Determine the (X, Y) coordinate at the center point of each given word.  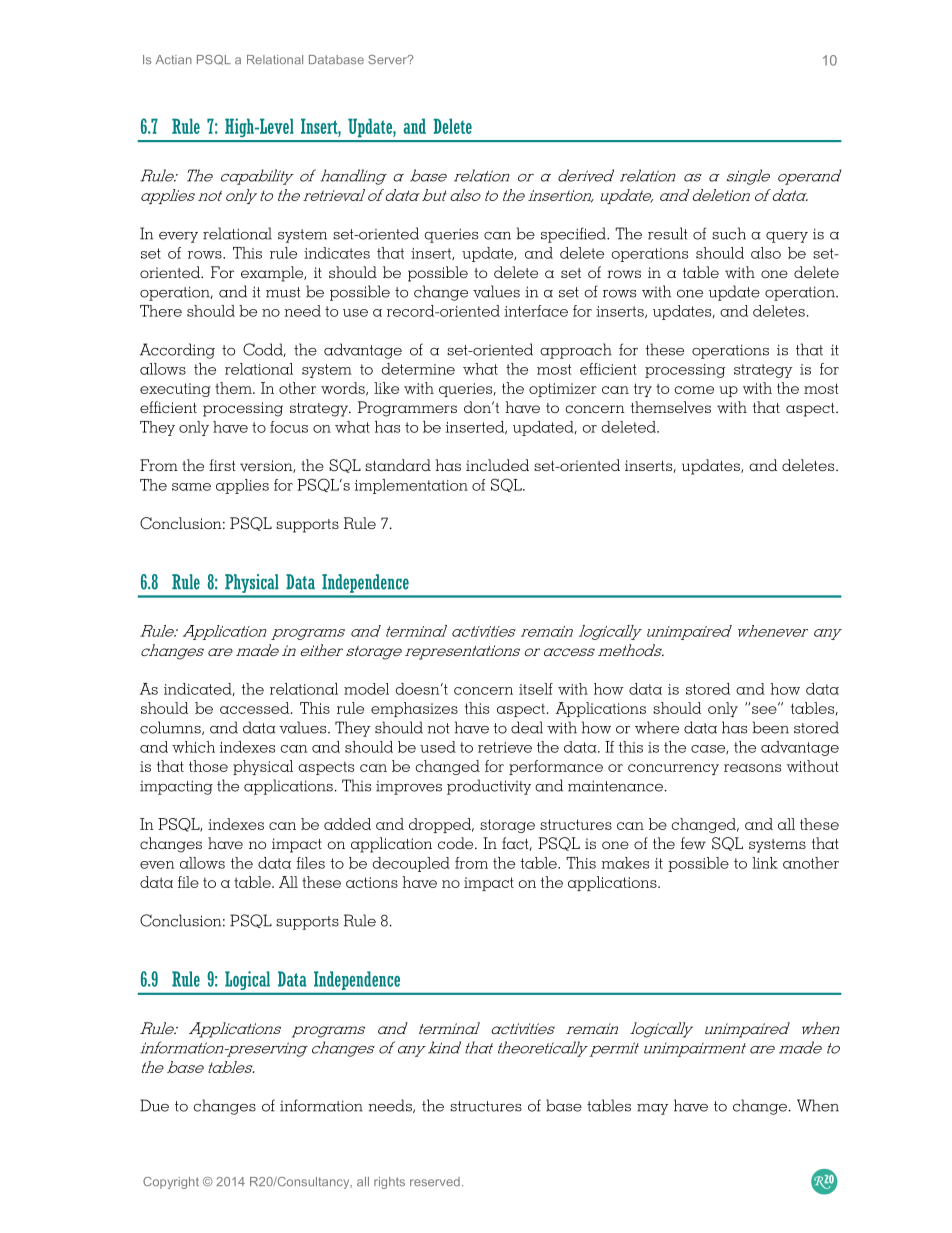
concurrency (673, 769)
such (729, 233)
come (694, 390)
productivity (489, 787)
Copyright (171, 1183)
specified (574, 235)
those (208, 766)
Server (388, 59)
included (497, 465)
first (222, 465)
